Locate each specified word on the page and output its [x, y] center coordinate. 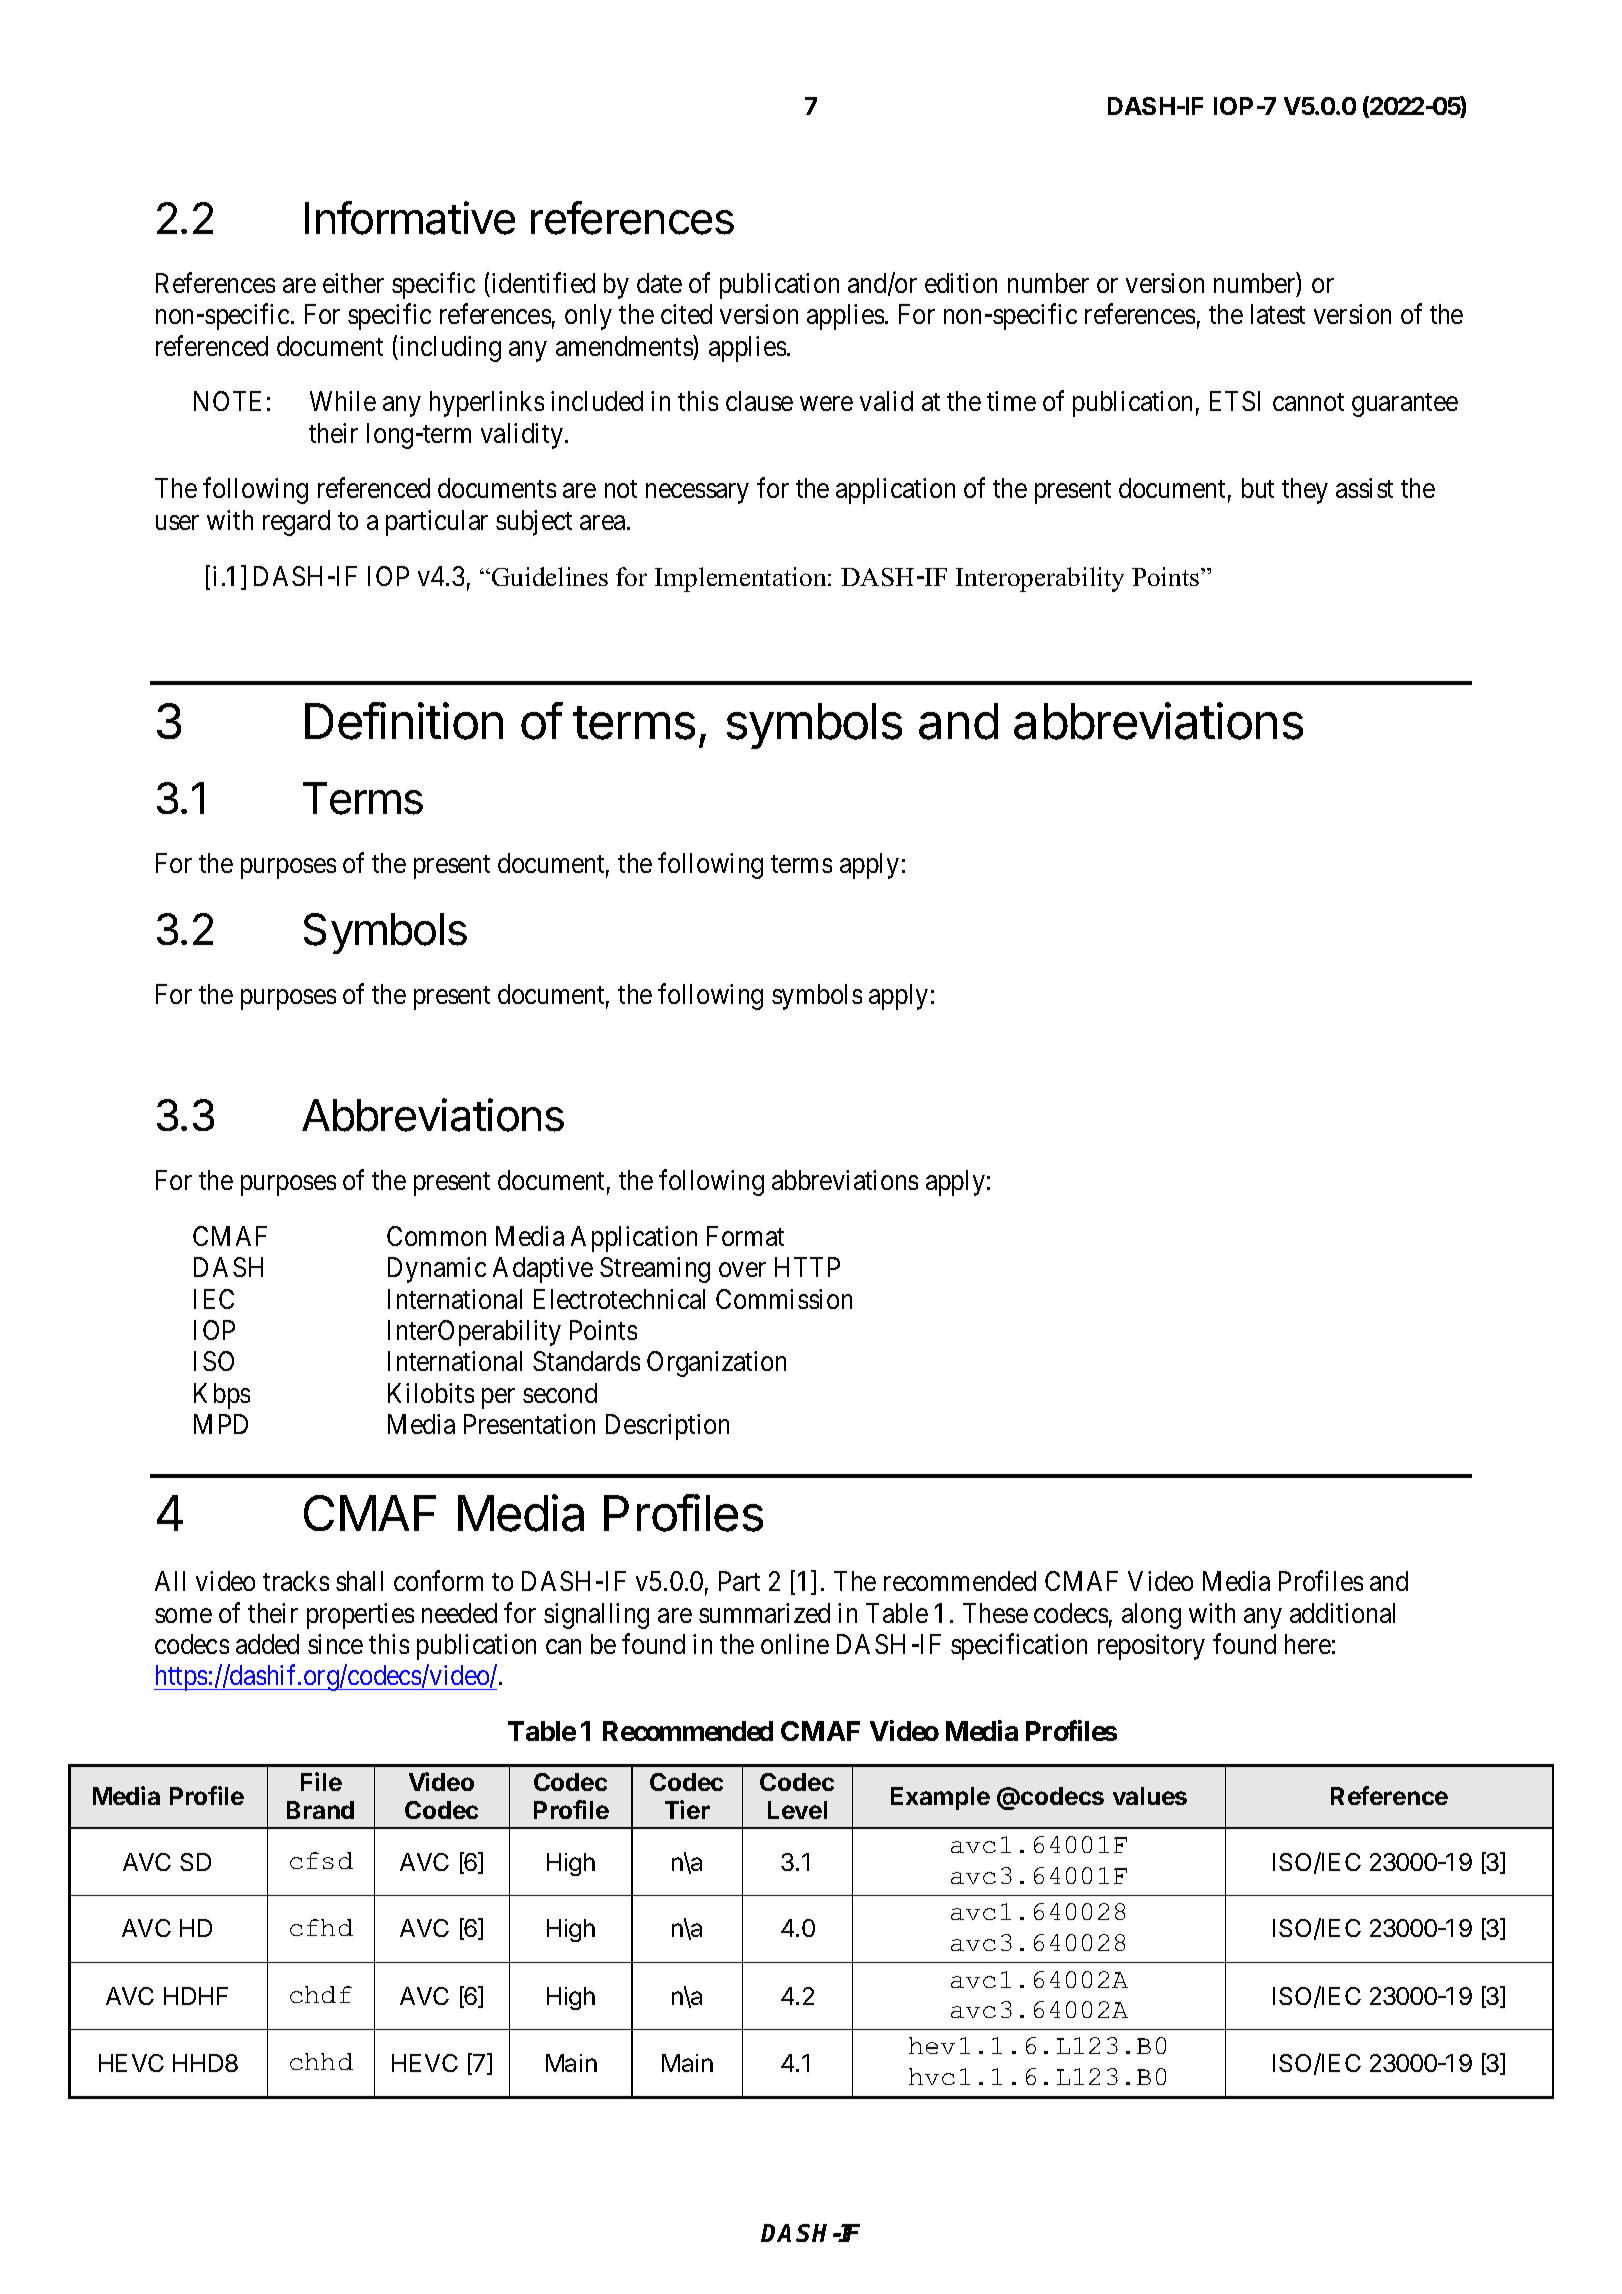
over [742, 1270]
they [1305, 491]
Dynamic [437, 1270]
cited [686, 314]
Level [797, 1810]
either [353, 283]
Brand [320, 1810]
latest [1278, 314]
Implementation [742, 579]
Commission [784, 1299]
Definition [404, 721]
